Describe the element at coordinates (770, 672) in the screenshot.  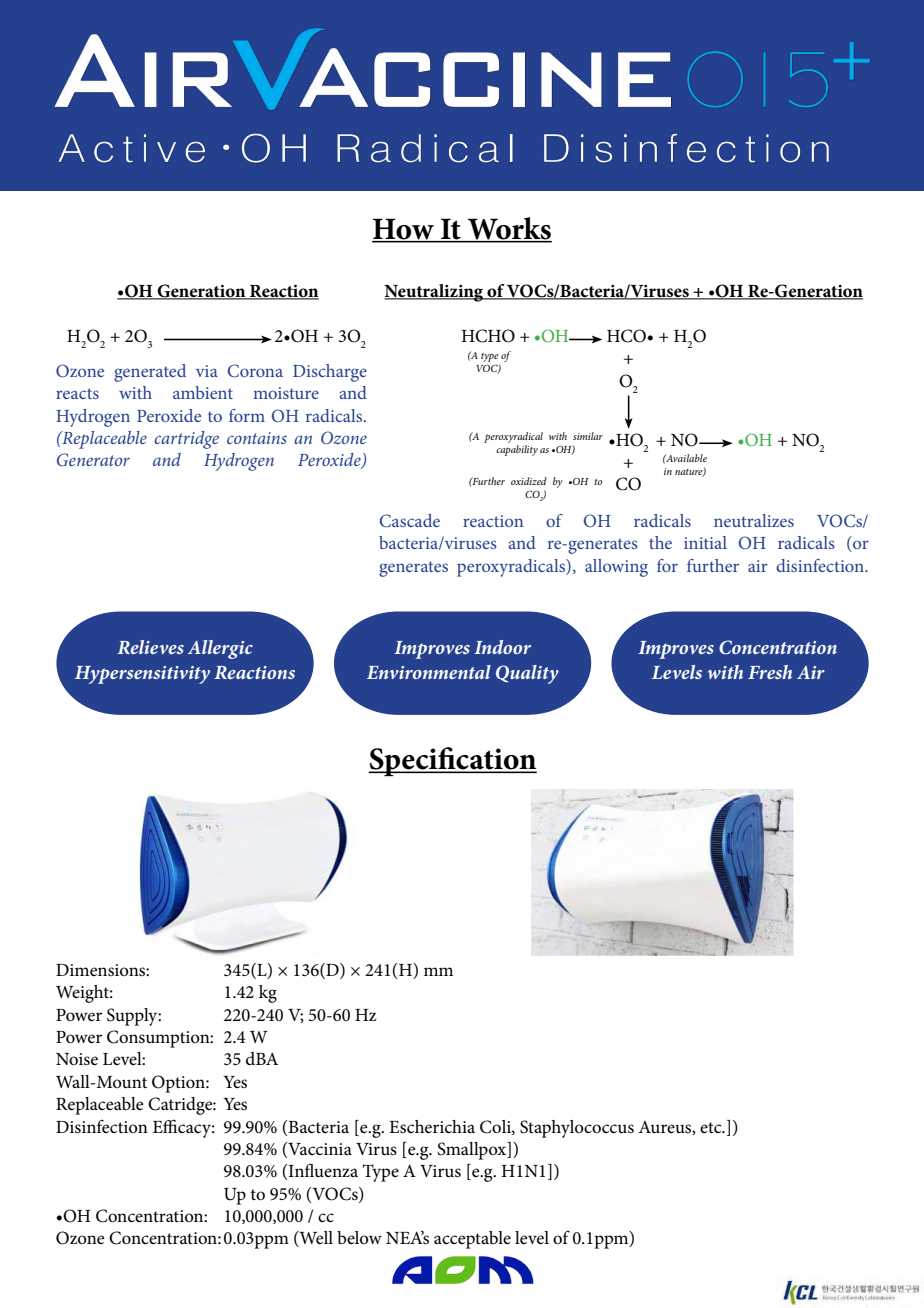
I see `Fresh` at that location.
